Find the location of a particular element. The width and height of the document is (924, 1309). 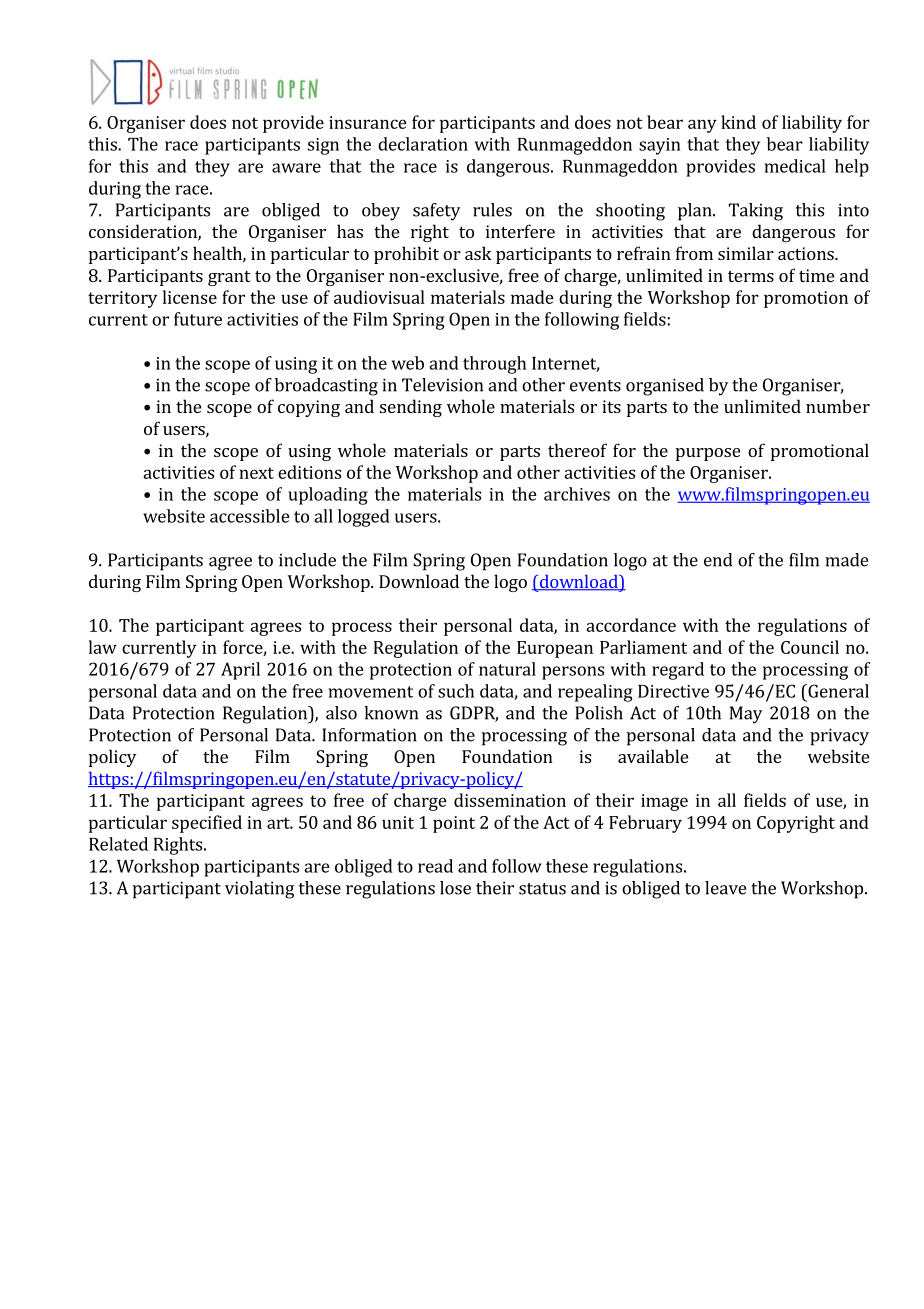

violating is located at coordinates (259, 890).
